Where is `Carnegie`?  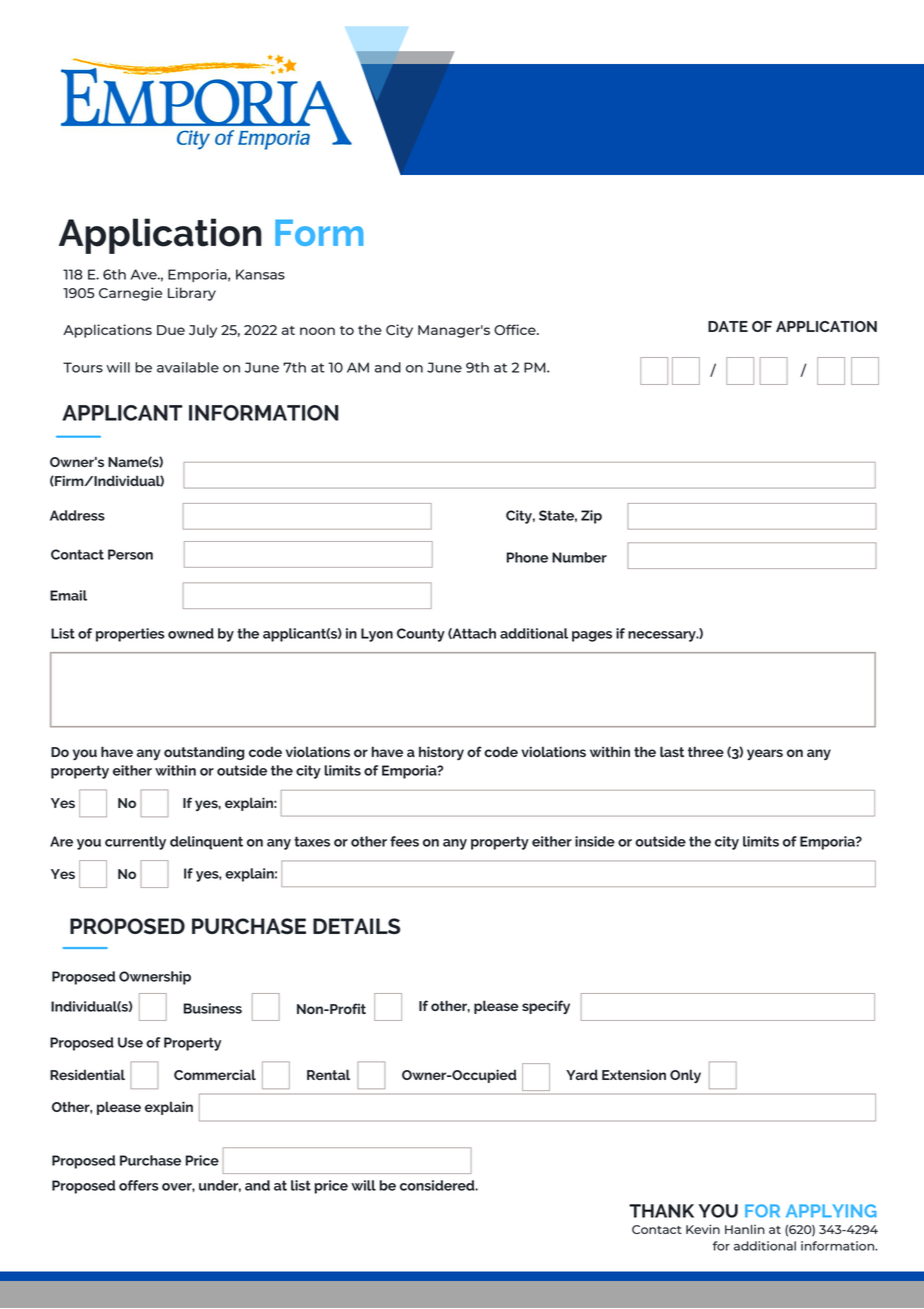
Carnegie is located at coordinates (130, 294).
